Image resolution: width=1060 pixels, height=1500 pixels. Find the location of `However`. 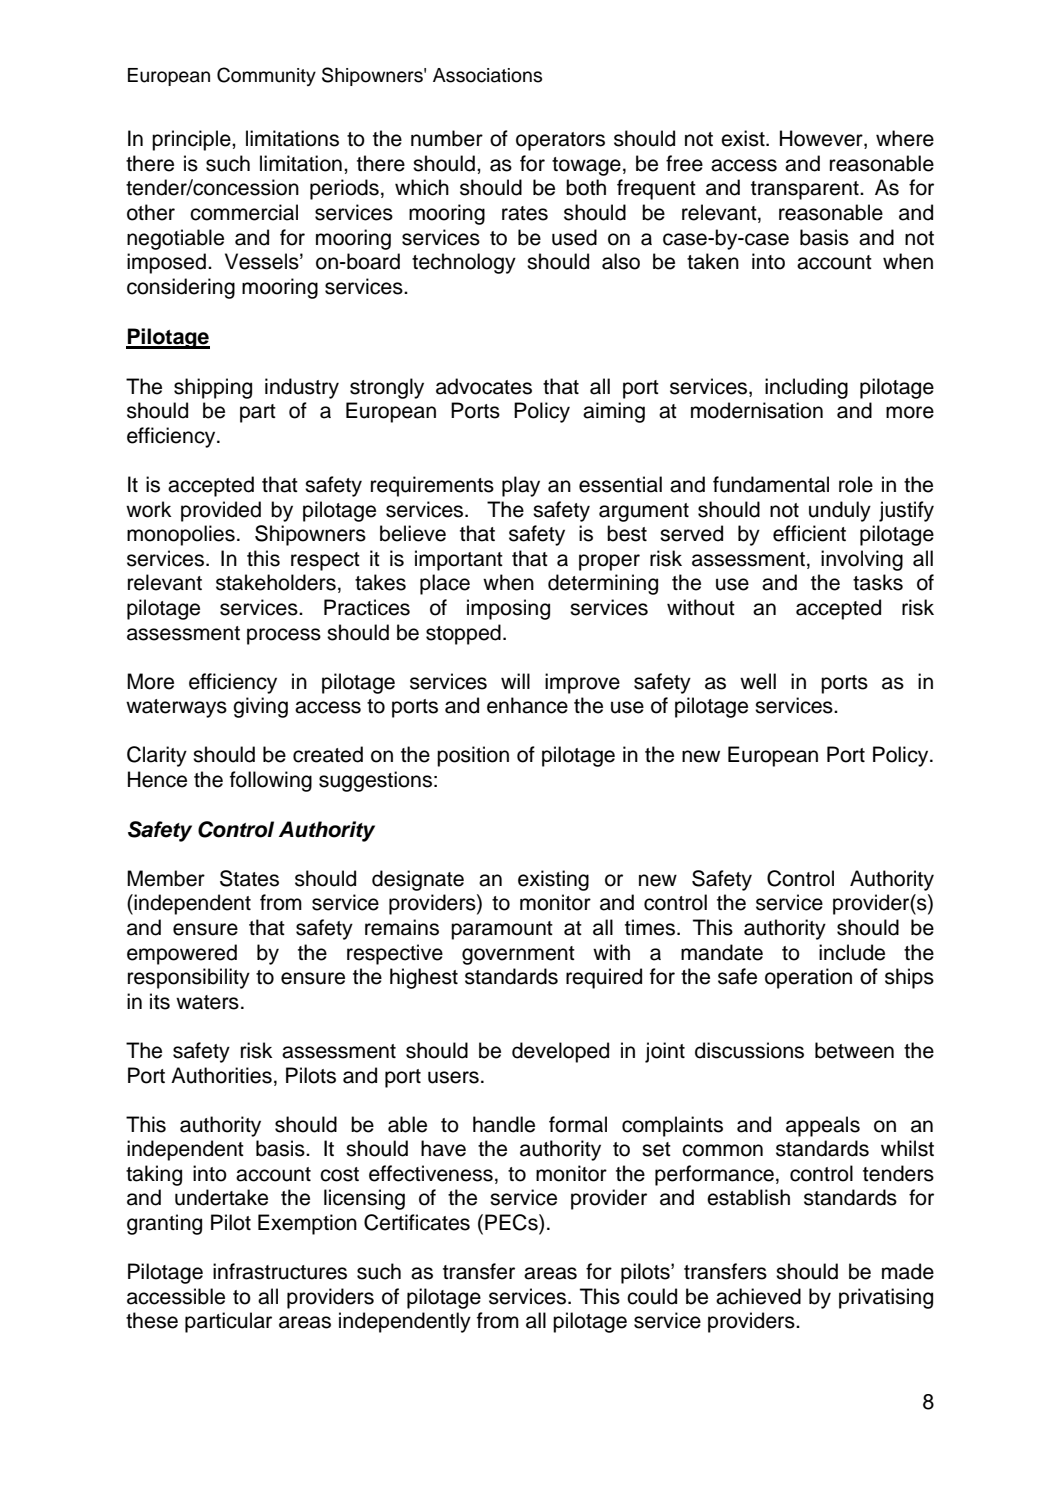

However is located at coordinates (822, 139).
